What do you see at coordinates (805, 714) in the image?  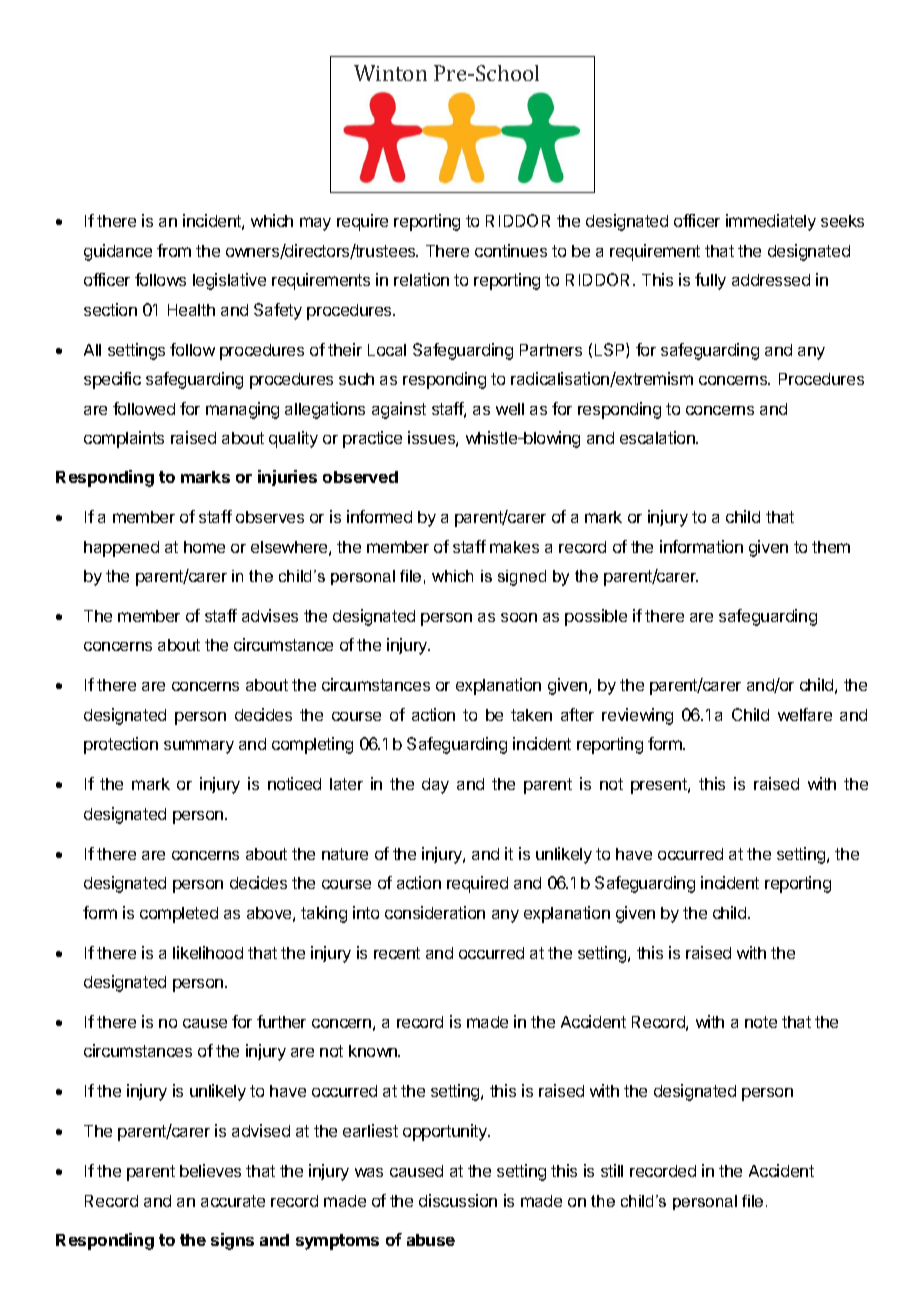 I see `welfare` at bounding box center [805, 714].
